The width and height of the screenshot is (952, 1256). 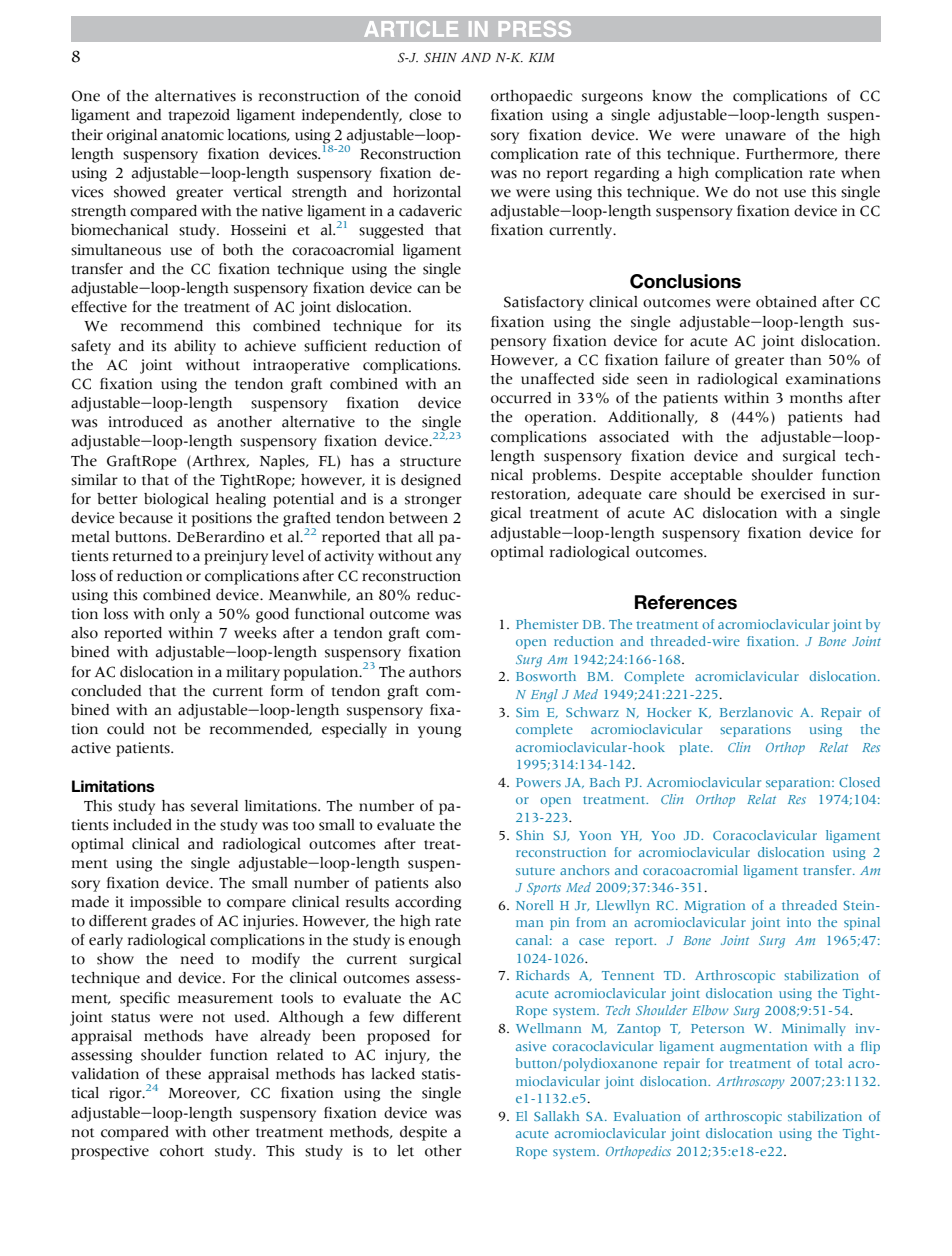 I want to click on only, so click(x=185, y=615).
